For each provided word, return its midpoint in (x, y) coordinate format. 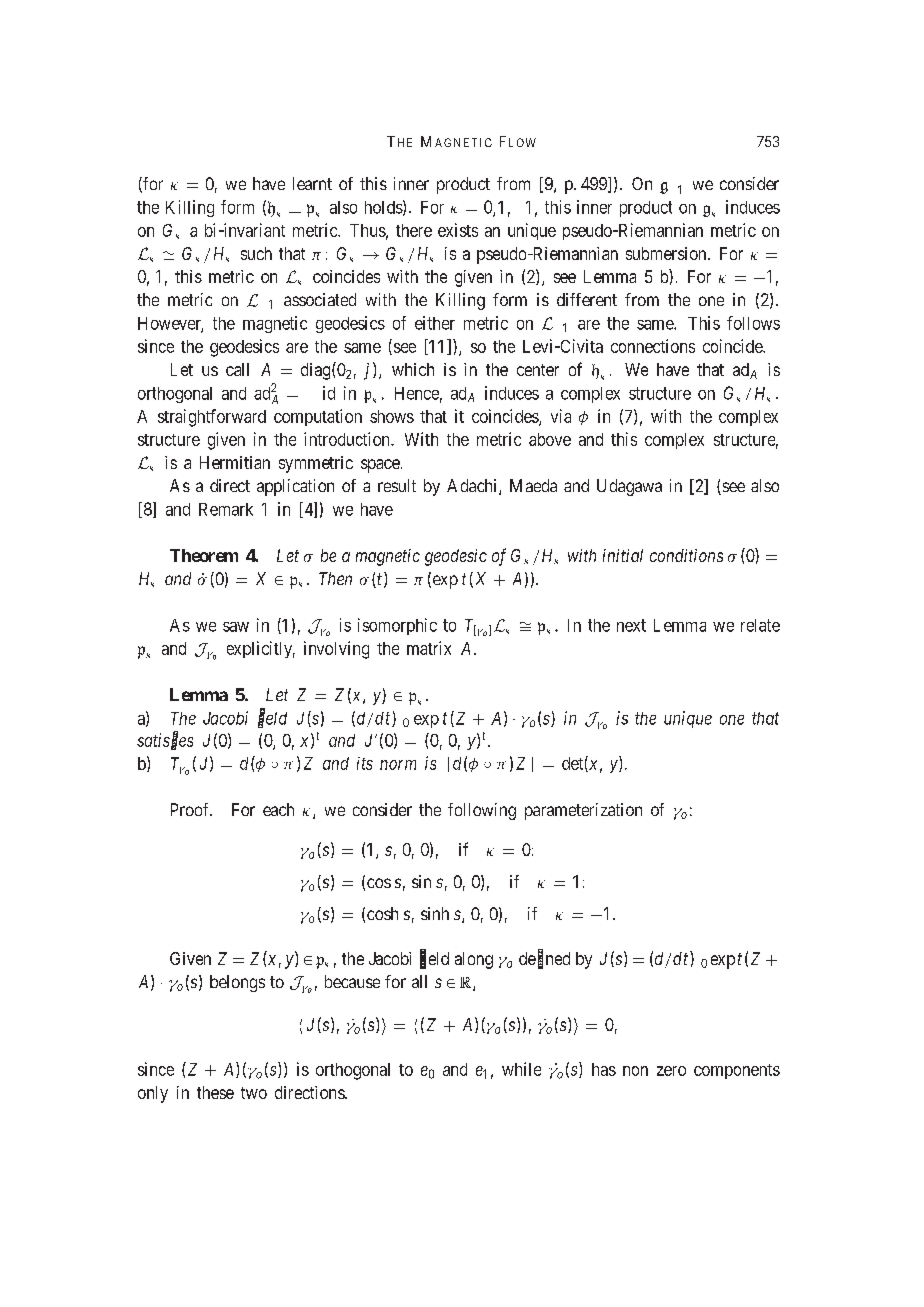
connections (653, 346)
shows (392, 416)
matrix (429, 648)
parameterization (583, 811)
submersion (667, 253)
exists (458, 230)
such (256, 253)
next (631, 625)
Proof (191, 809)
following (482, 811)
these (215, 1092)
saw (236, 627)
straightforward (212, 418)
